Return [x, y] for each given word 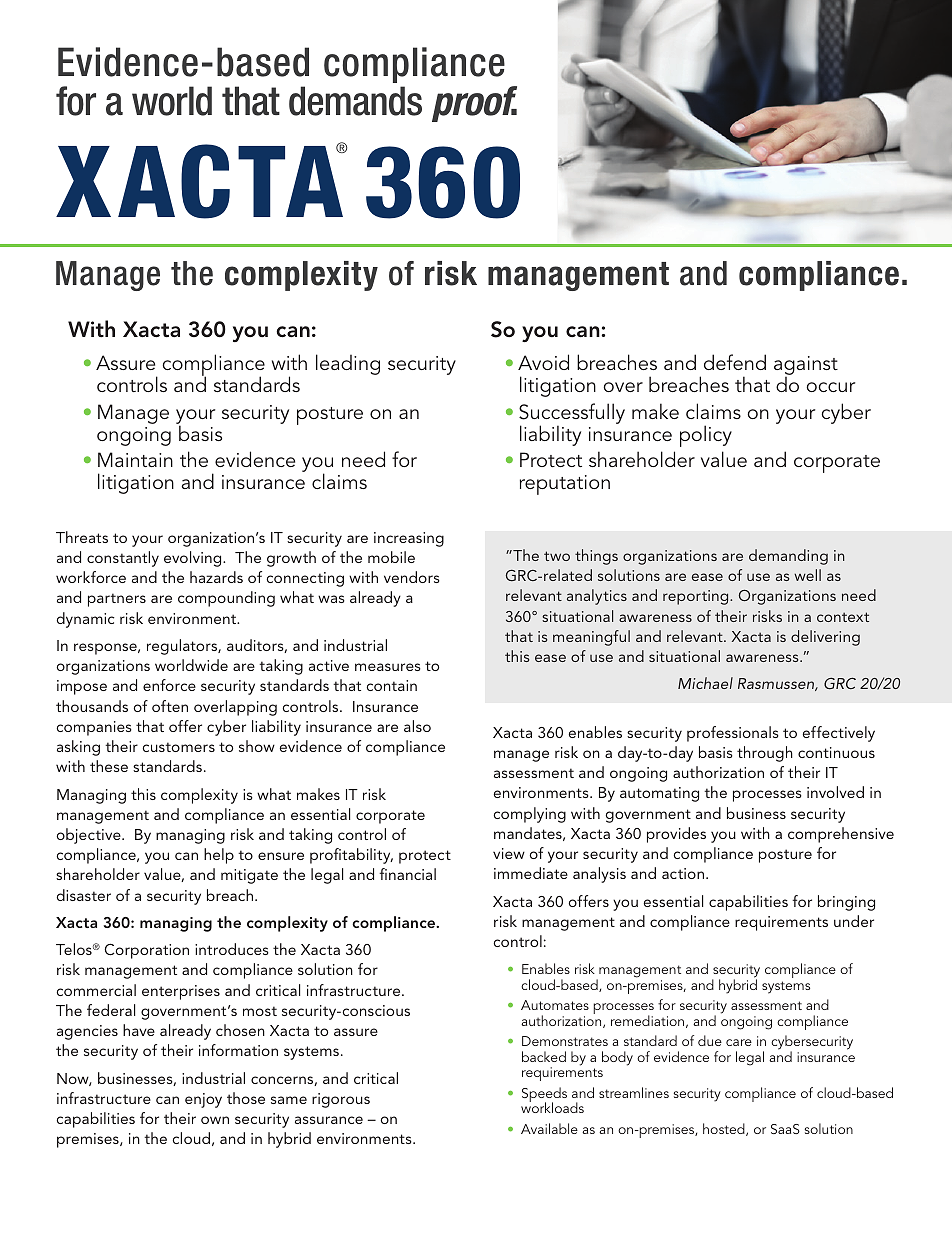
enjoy [203, 1100]
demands [355, 101]
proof [474, 104]
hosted [725, 1129]
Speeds [544, 1096]
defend [735, 362]
